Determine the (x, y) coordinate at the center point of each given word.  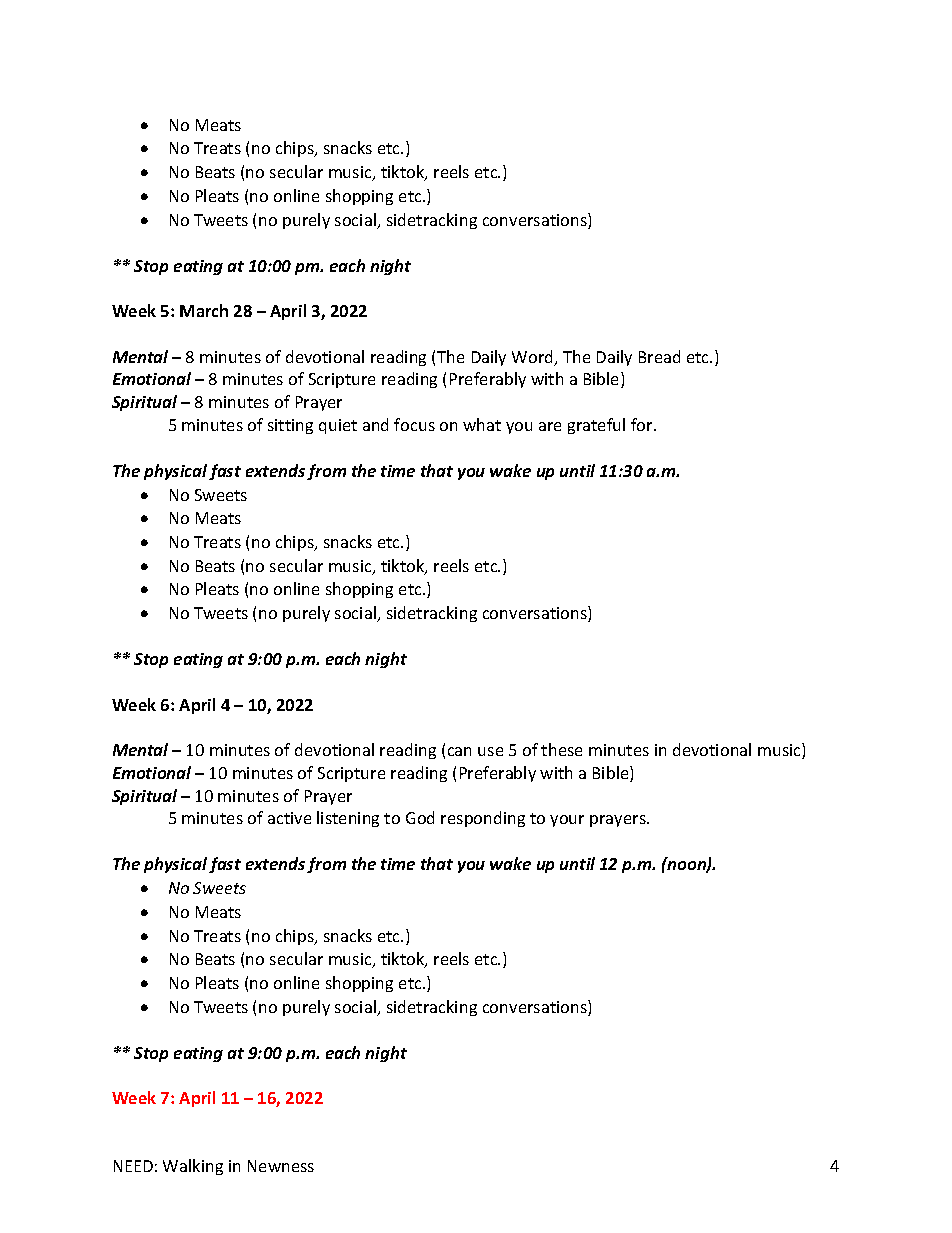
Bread (659, 356)
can (459, 751)
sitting (290, 426)
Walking (193, 1167)
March (204, 310)
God (420, 817)
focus (414, 424)
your (567, 821)
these (561, 749)
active (289, 818)
